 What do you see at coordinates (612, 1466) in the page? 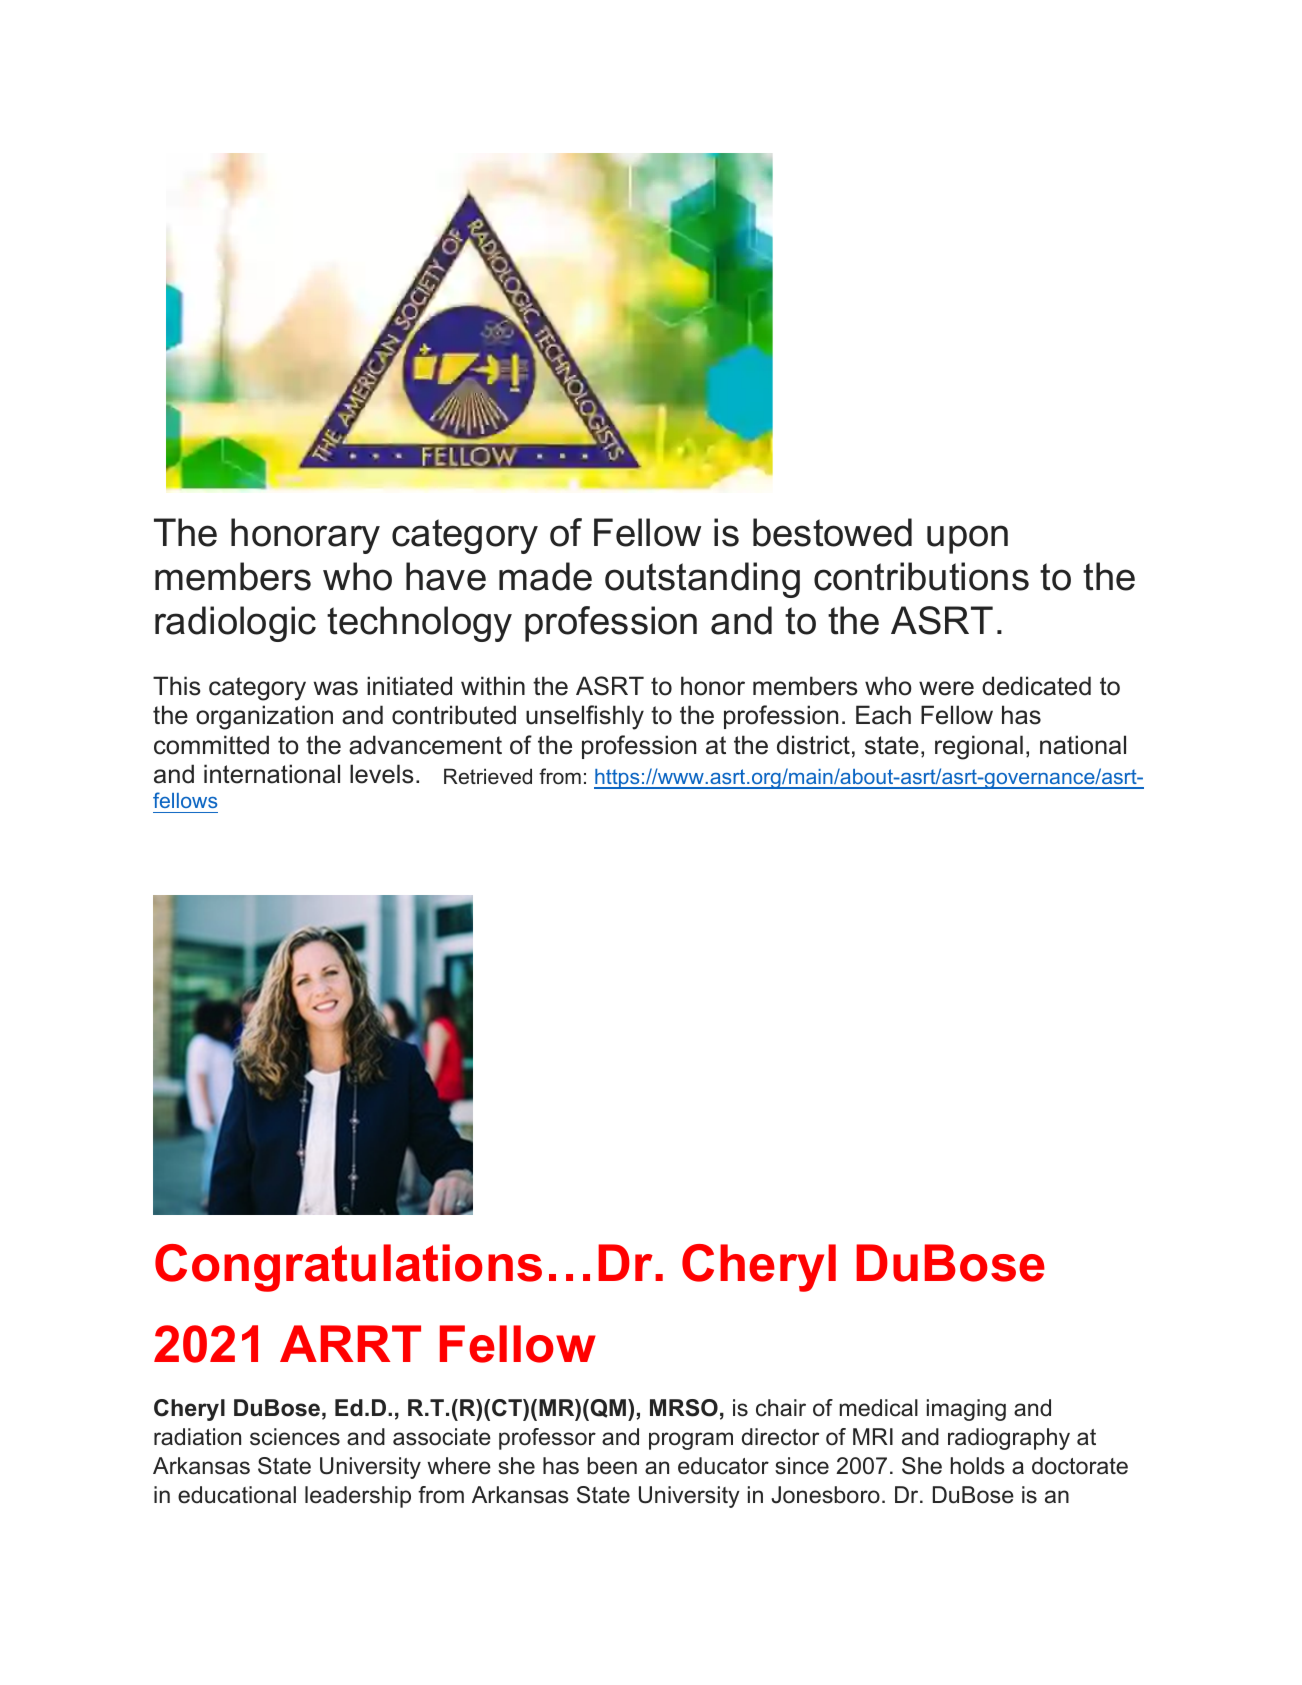
I see `been` at bounding box center [612, 1466].
